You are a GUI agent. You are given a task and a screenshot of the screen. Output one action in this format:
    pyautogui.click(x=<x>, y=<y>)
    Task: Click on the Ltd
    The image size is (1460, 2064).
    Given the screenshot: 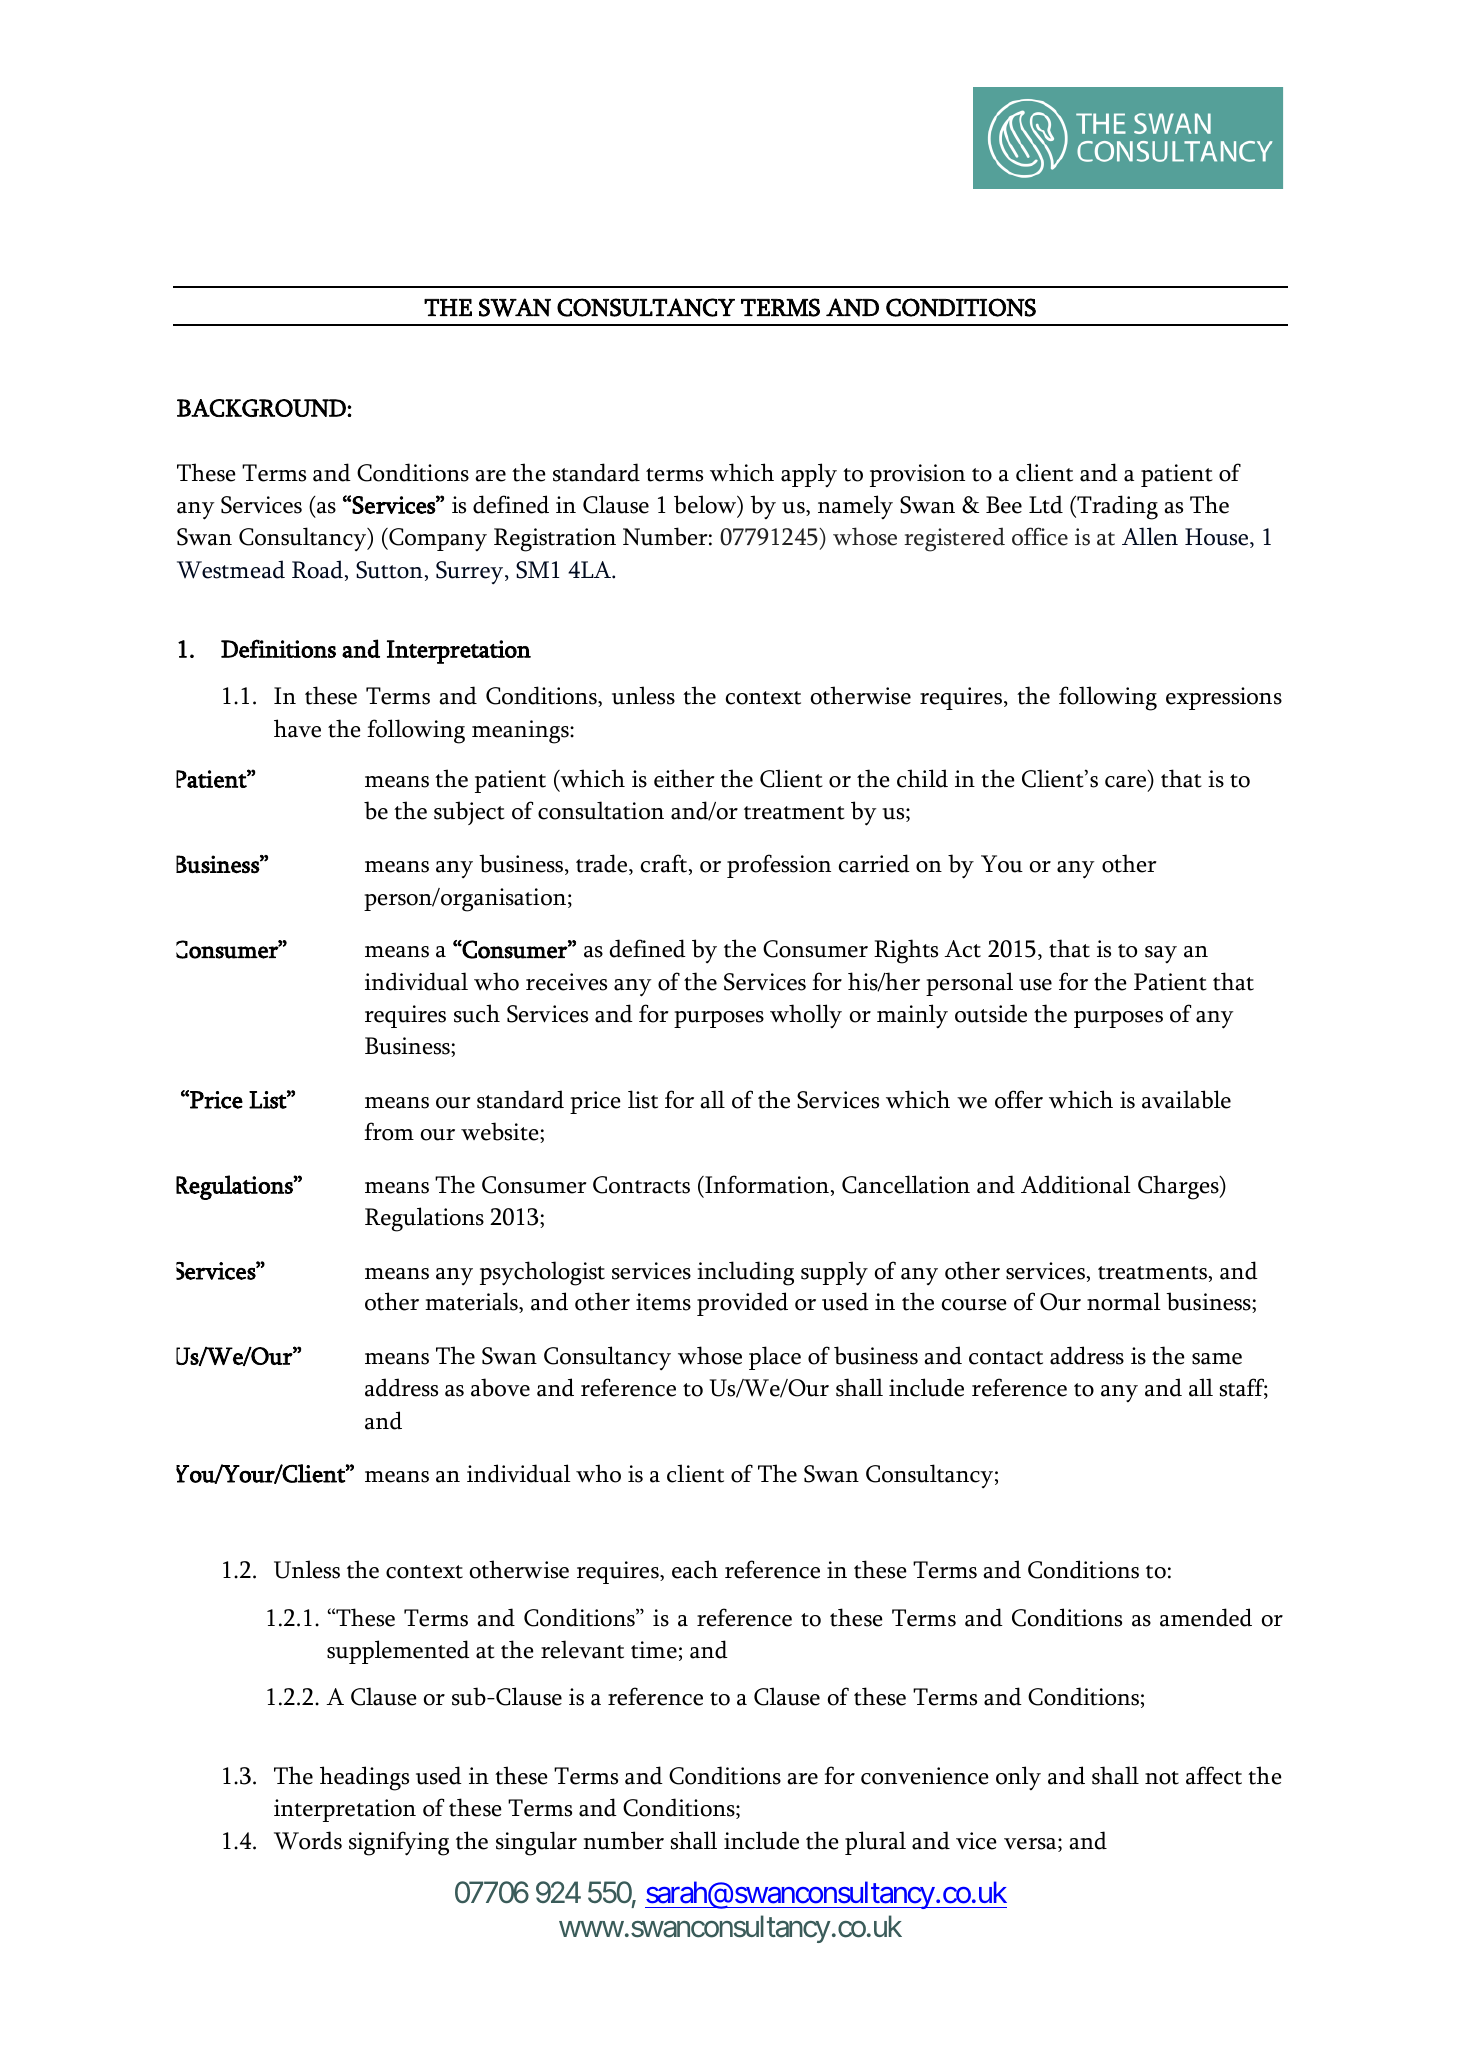 What is the action you would take?
    pyautogui.click(x=1046, y=504)
